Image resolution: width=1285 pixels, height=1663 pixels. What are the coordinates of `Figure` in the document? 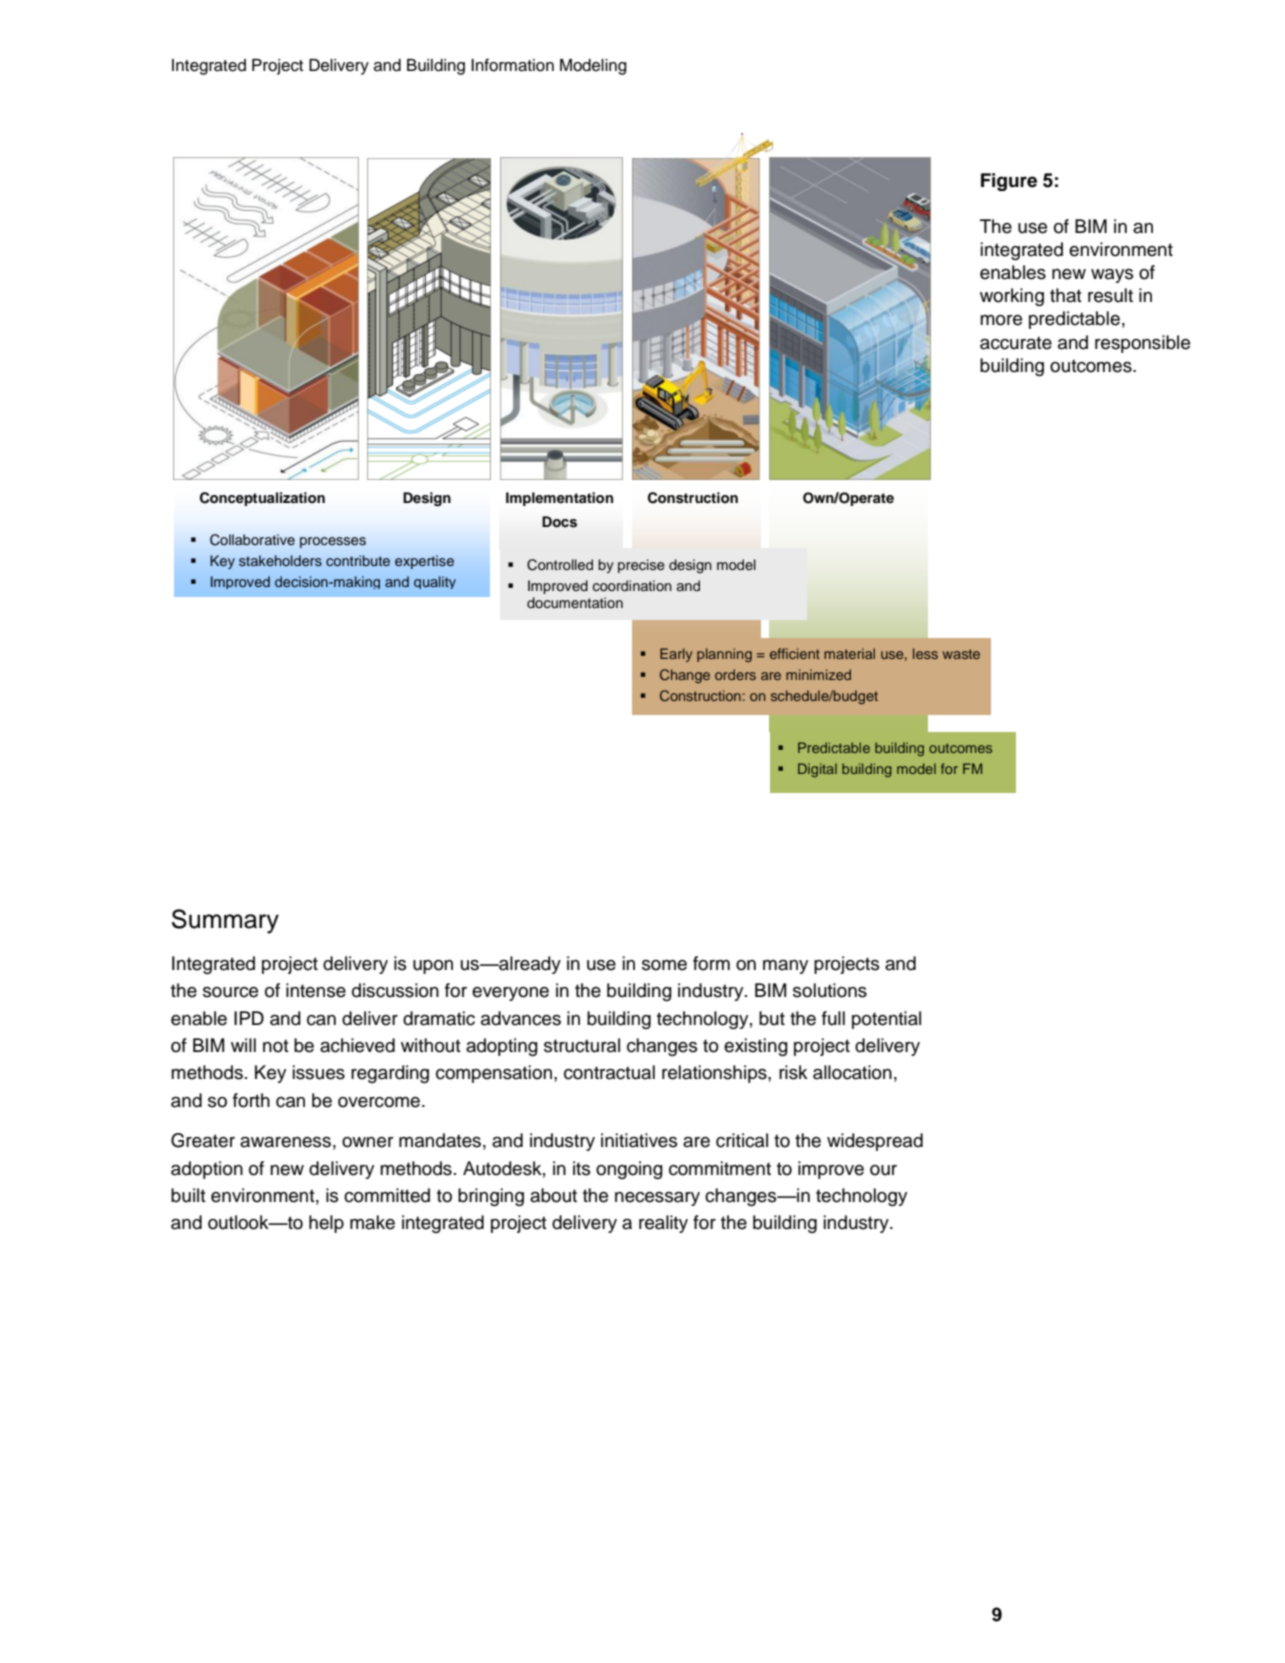 It's located at (1009, 182).
